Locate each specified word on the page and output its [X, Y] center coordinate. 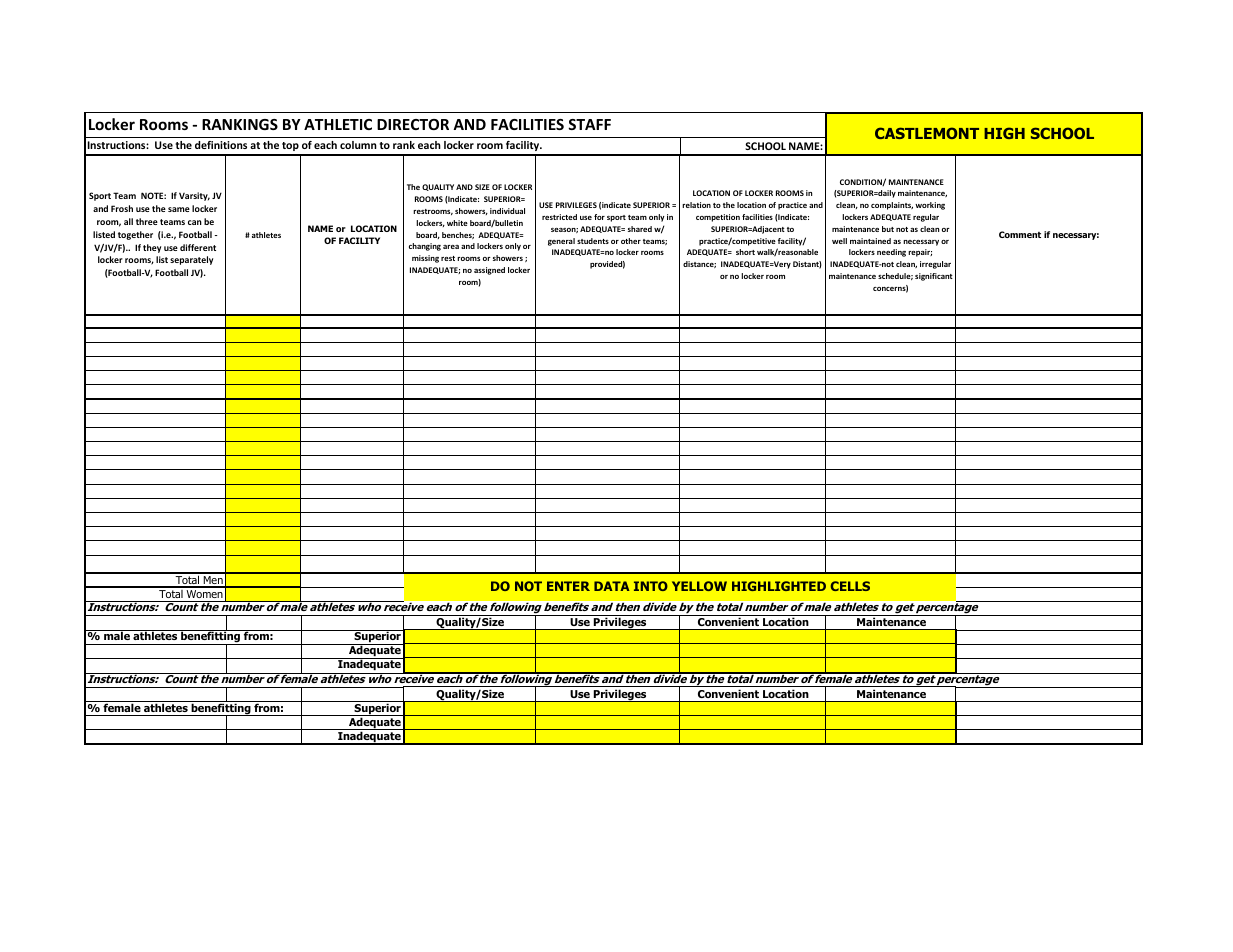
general [561, 242]
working [930, 206]
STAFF [589, 124]
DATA [612, 586]
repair [920, 253]
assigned [489, 271]
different [198, 247]
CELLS [850, 586]
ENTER [568, 586]
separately [191, 260]
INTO [651, 586]
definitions [221, 145]
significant [934, 277]
